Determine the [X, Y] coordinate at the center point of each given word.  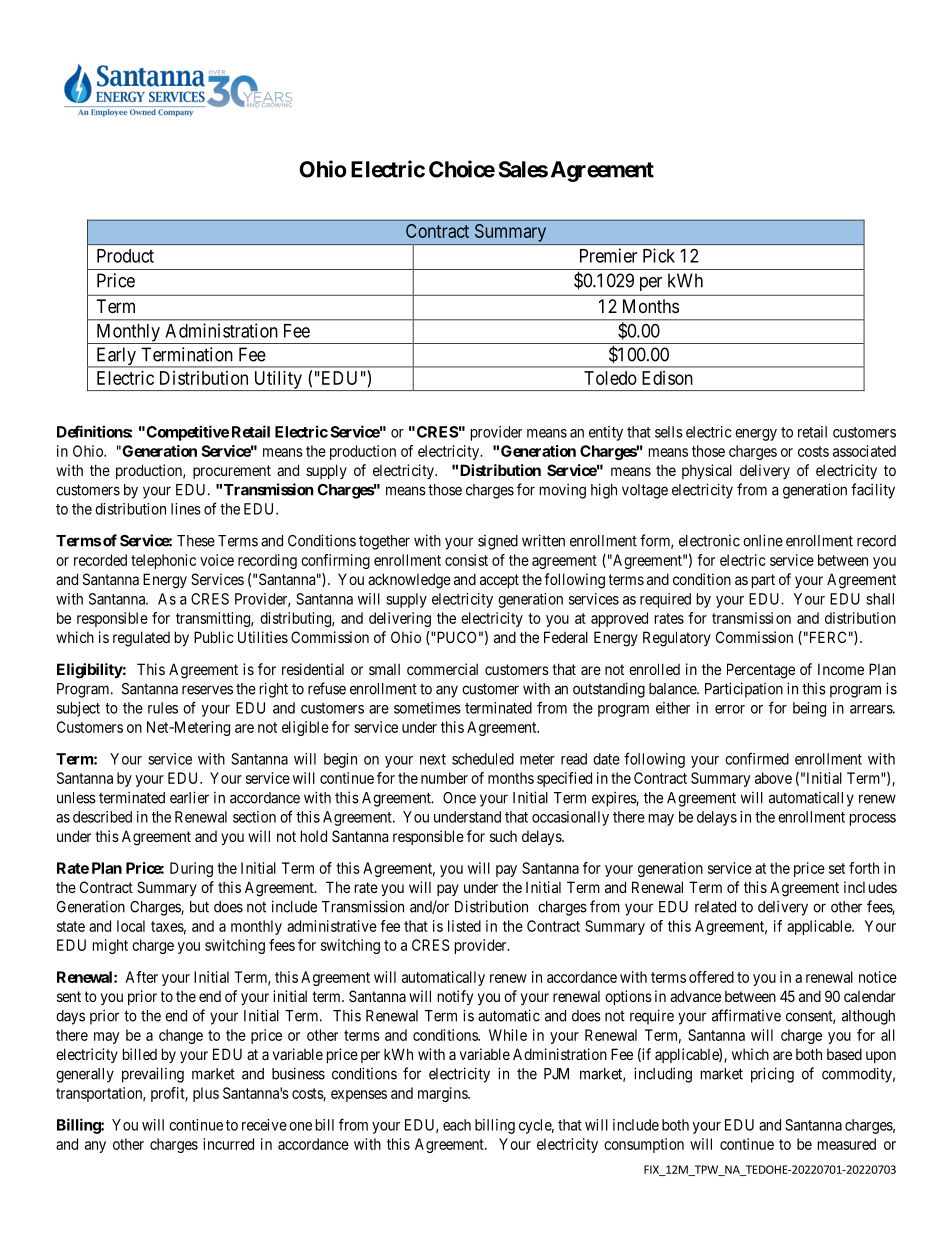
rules [163, 708]
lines [186, 509]
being [809, 709]
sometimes [427, 708]
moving [563, 491]
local [131, 926]
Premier [608, 255]
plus [206, 1094]
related [715, 907]
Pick [659, 255]
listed [464, 926]
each [457, 1125]
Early [116, 357]
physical [707, 471]
